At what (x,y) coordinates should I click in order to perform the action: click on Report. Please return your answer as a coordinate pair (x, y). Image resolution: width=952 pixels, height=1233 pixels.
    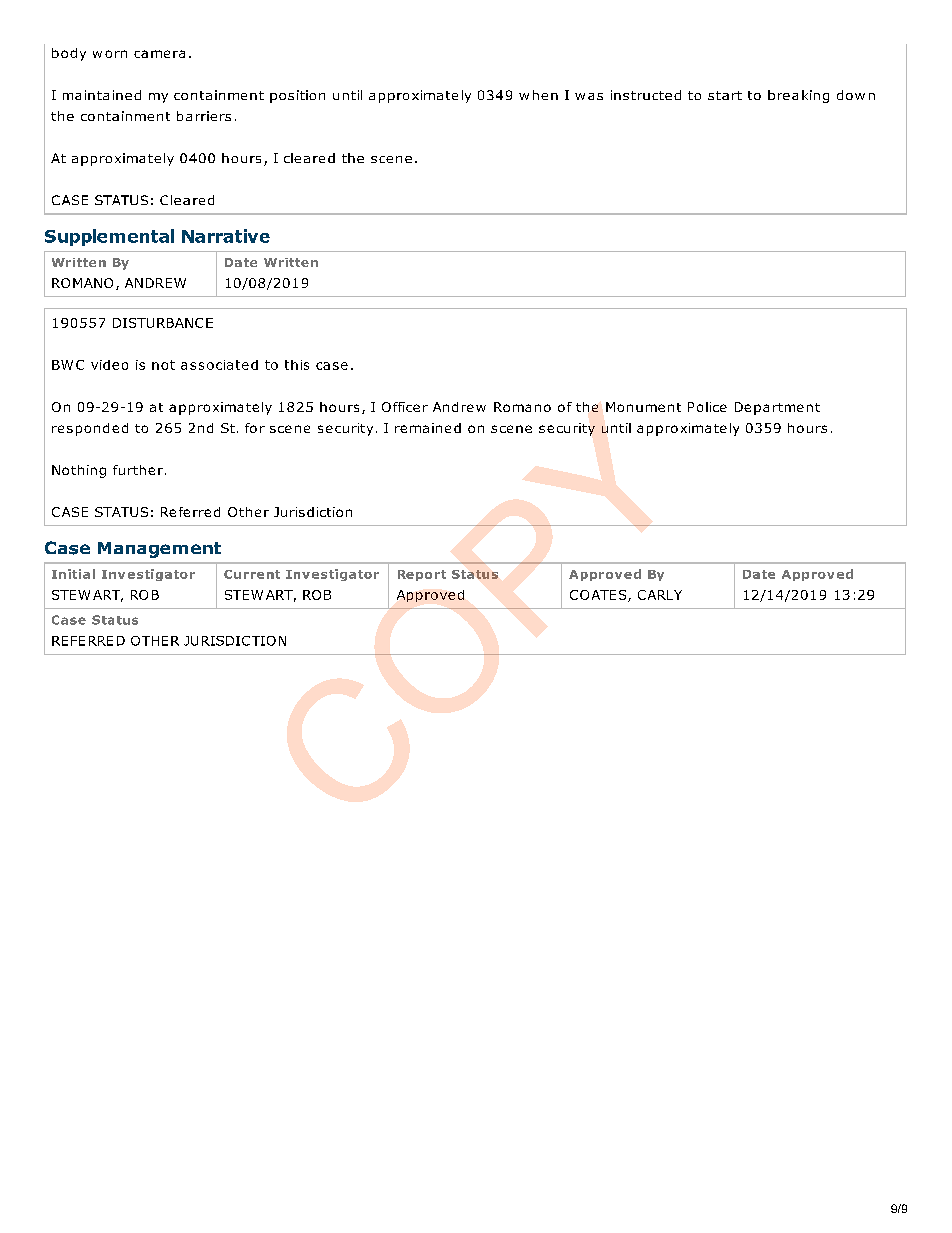
    Looking at the image, I should click on (422, 575).
